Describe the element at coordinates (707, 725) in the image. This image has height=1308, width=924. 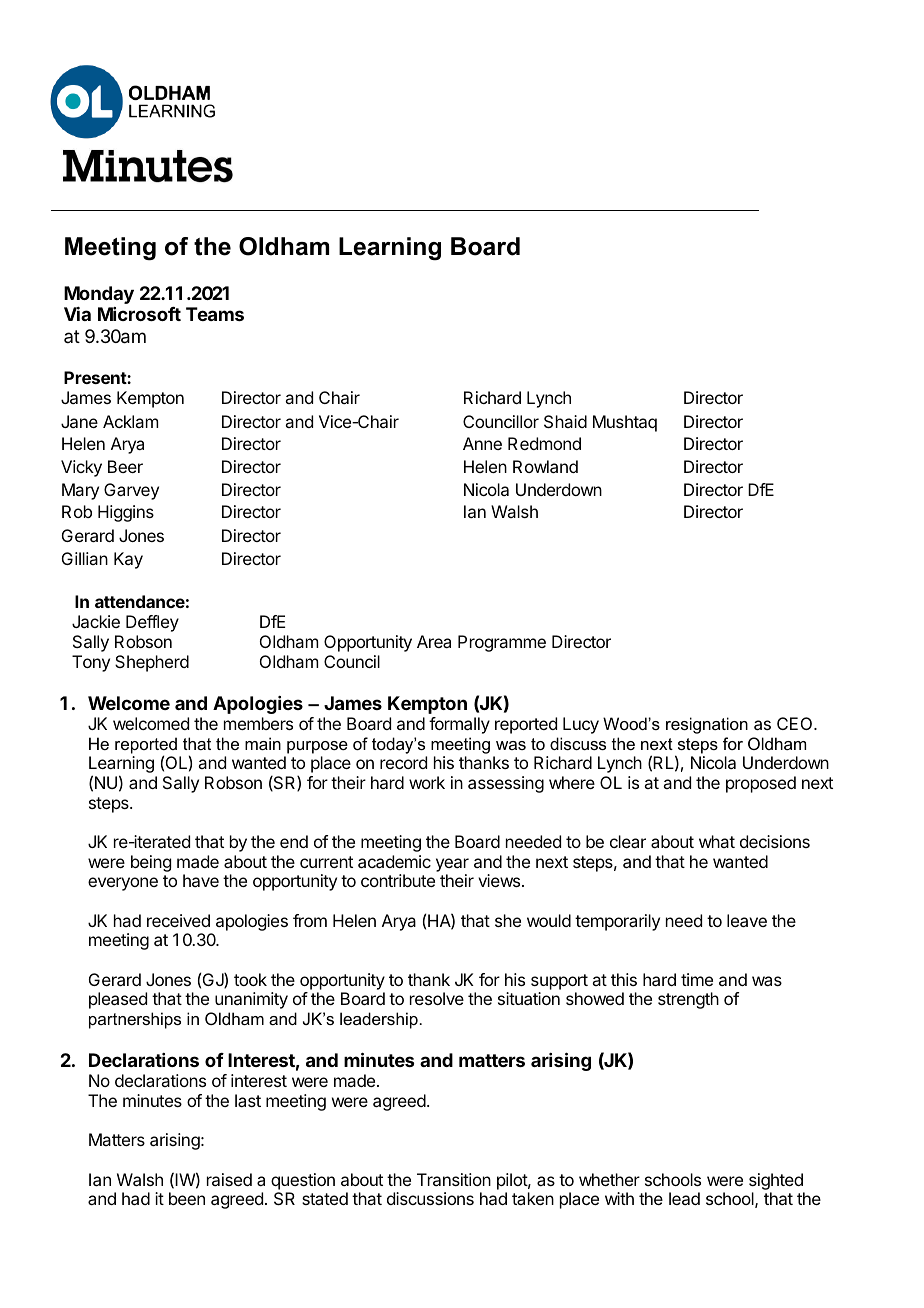
I see `resignation` at that location.
